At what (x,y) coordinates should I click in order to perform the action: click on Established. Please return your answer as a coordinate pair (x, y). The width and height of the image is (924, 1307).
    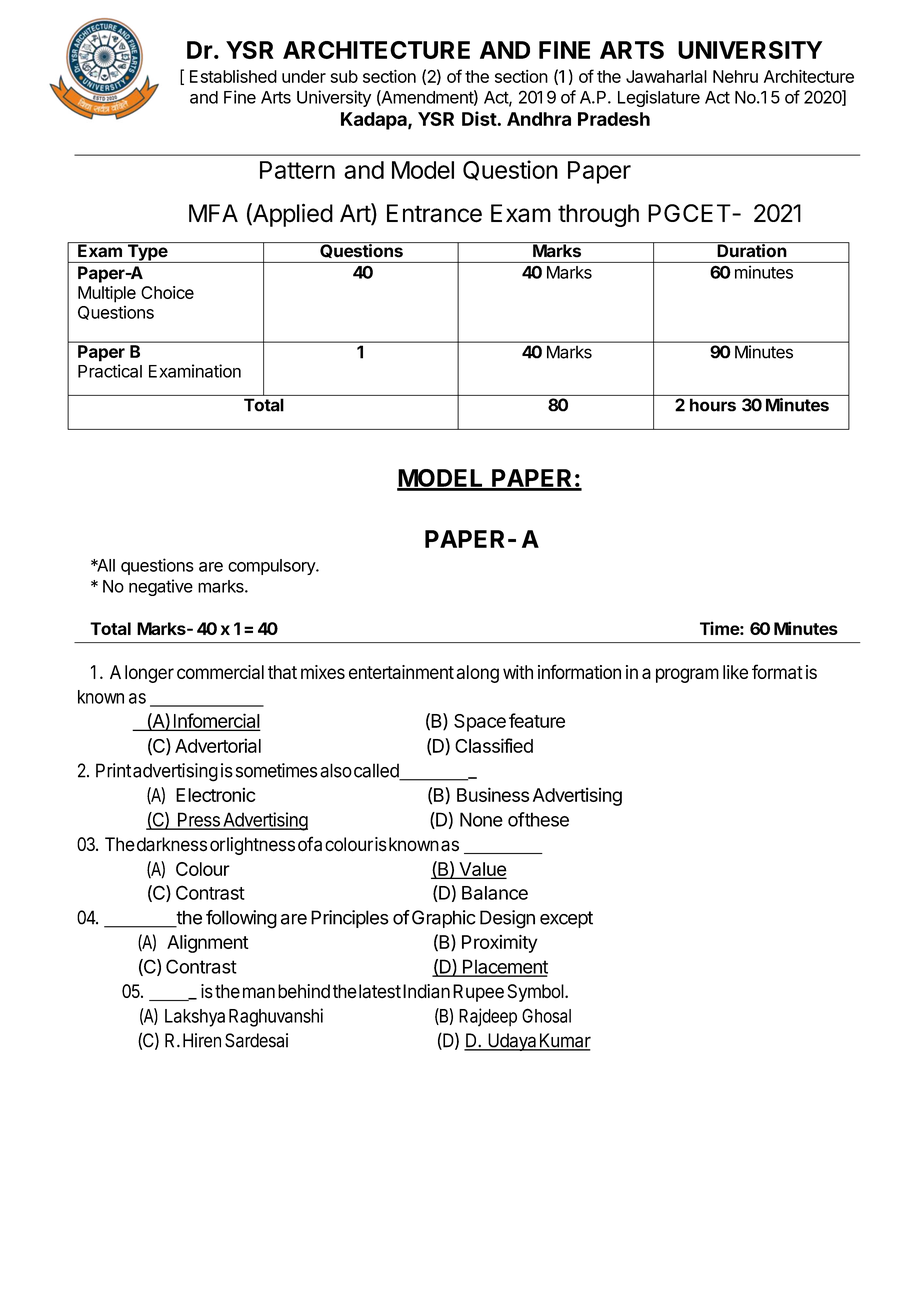
    Looking at the image, I should click on (233, 76).
